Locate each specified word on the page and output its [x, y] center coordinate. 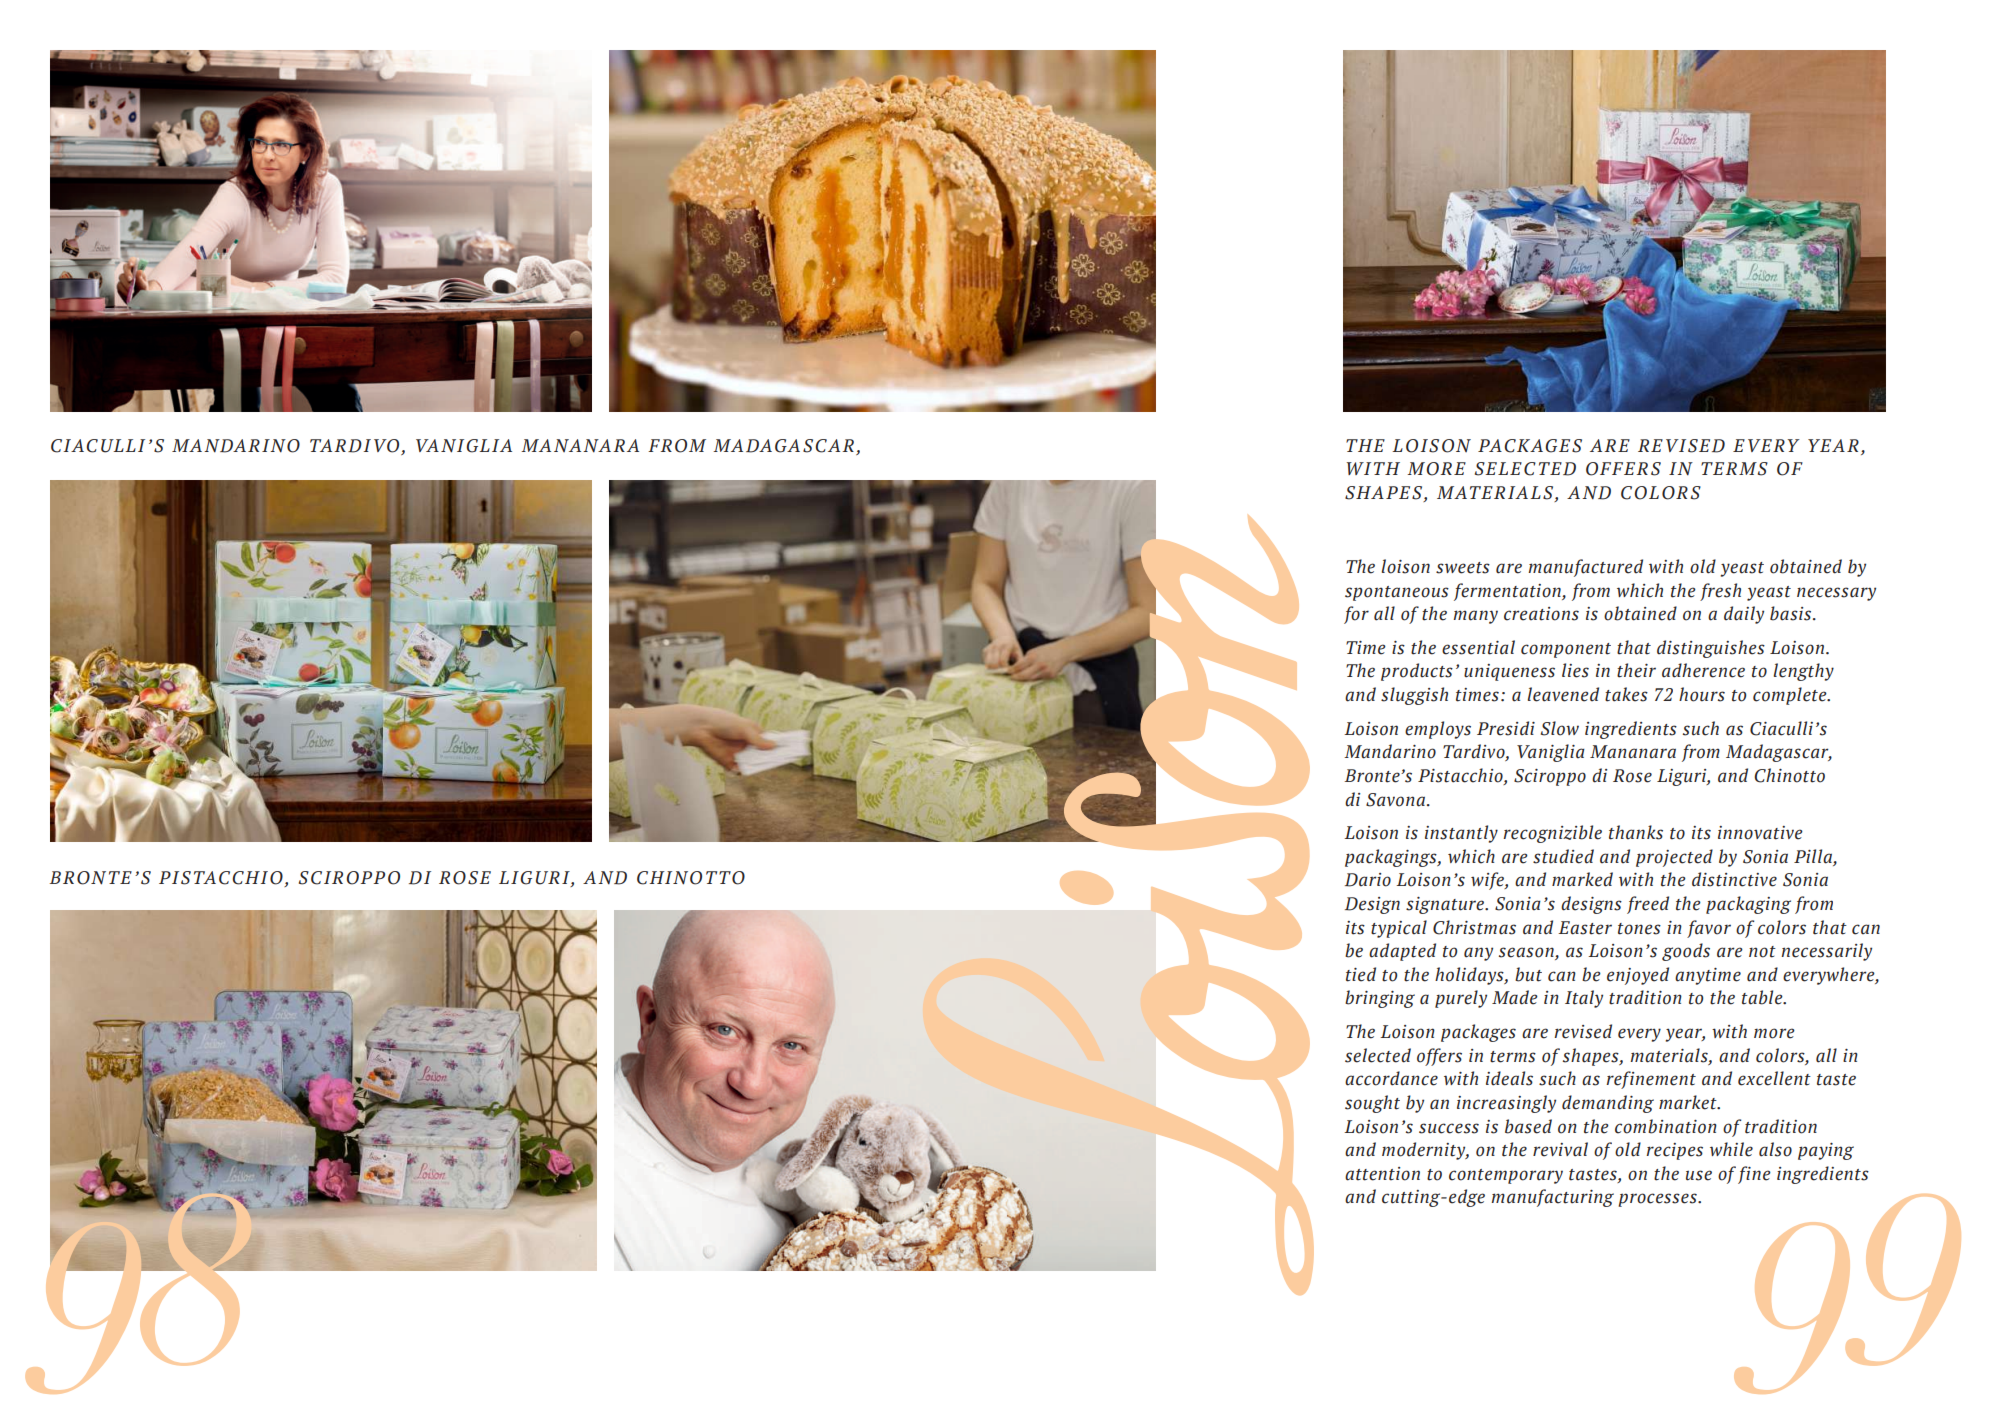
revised [1583, 1031]
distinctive [1734, 879]
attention [1382, 1174]
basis [1792, 613]
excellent [1774, 1078]
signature [1446, 905]
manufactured [1585, 568]
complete [1791, 696]
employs [1438, 730]
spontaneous [1397, 593]
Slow [1560, 728]
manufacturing [1552, 1198]
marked [1582, 879]
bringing [1380, 999]
